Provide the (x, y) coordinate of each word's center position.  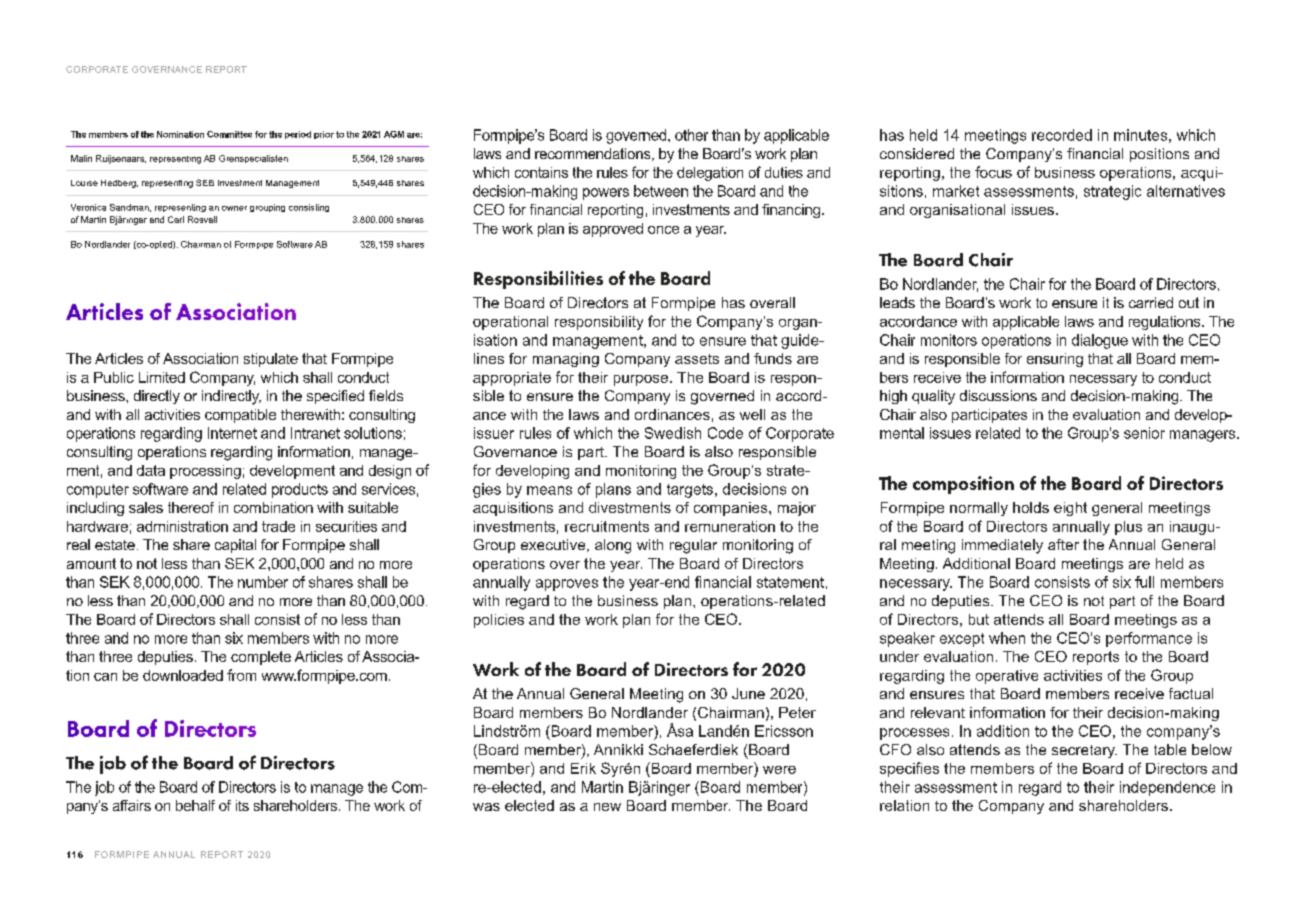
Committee (229, 134)
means (549, 490)
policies (499, 621)
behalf (195, 805)
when (1007, 638)
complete (261, 658)
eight (1070, 509)
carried (1151, 302)
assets (697, 359)
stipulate (271, 360)
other (691, 135)
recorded (1062, 135)
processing (205, 472)
